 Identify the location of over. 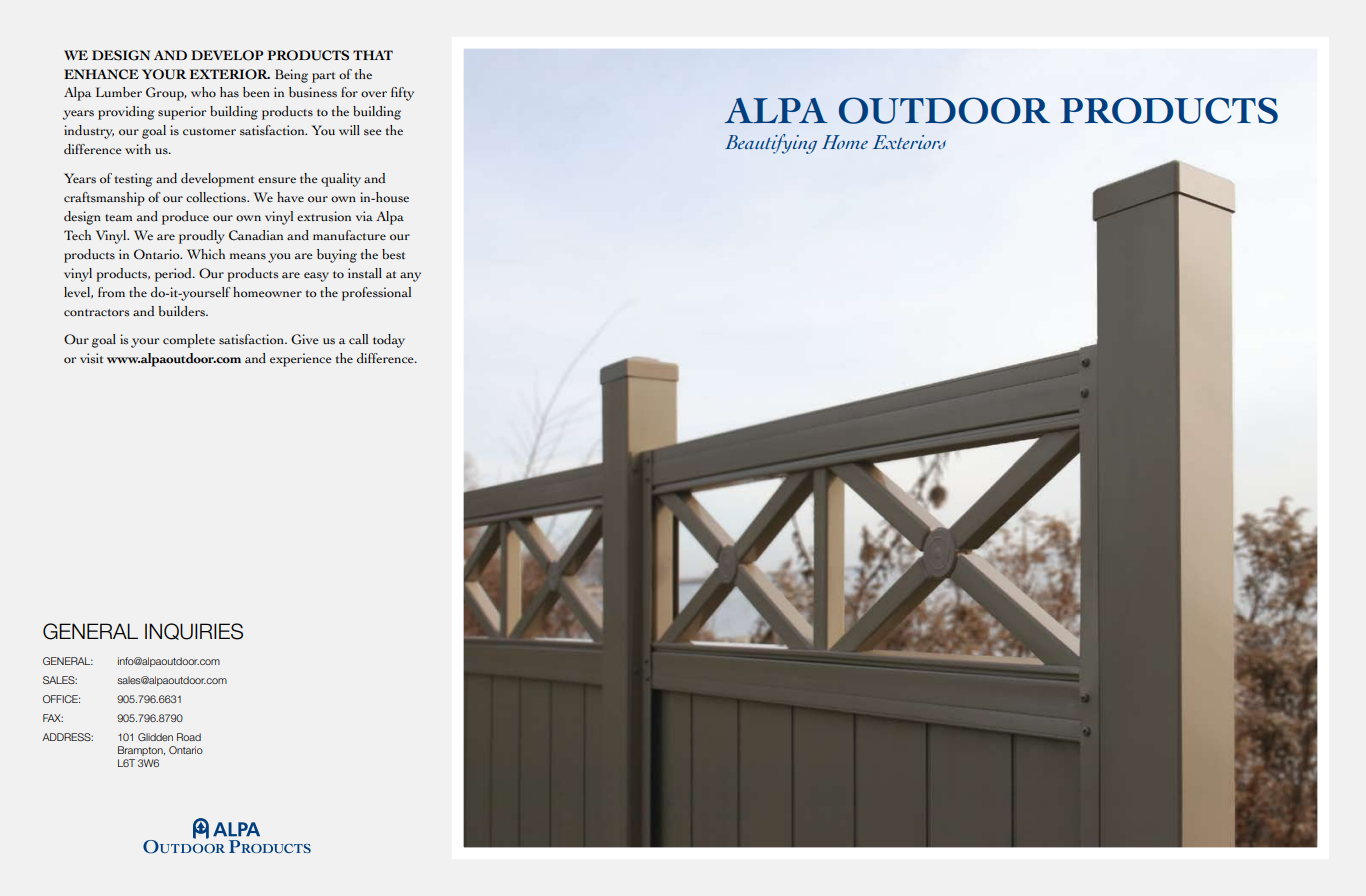
(374, 94).
